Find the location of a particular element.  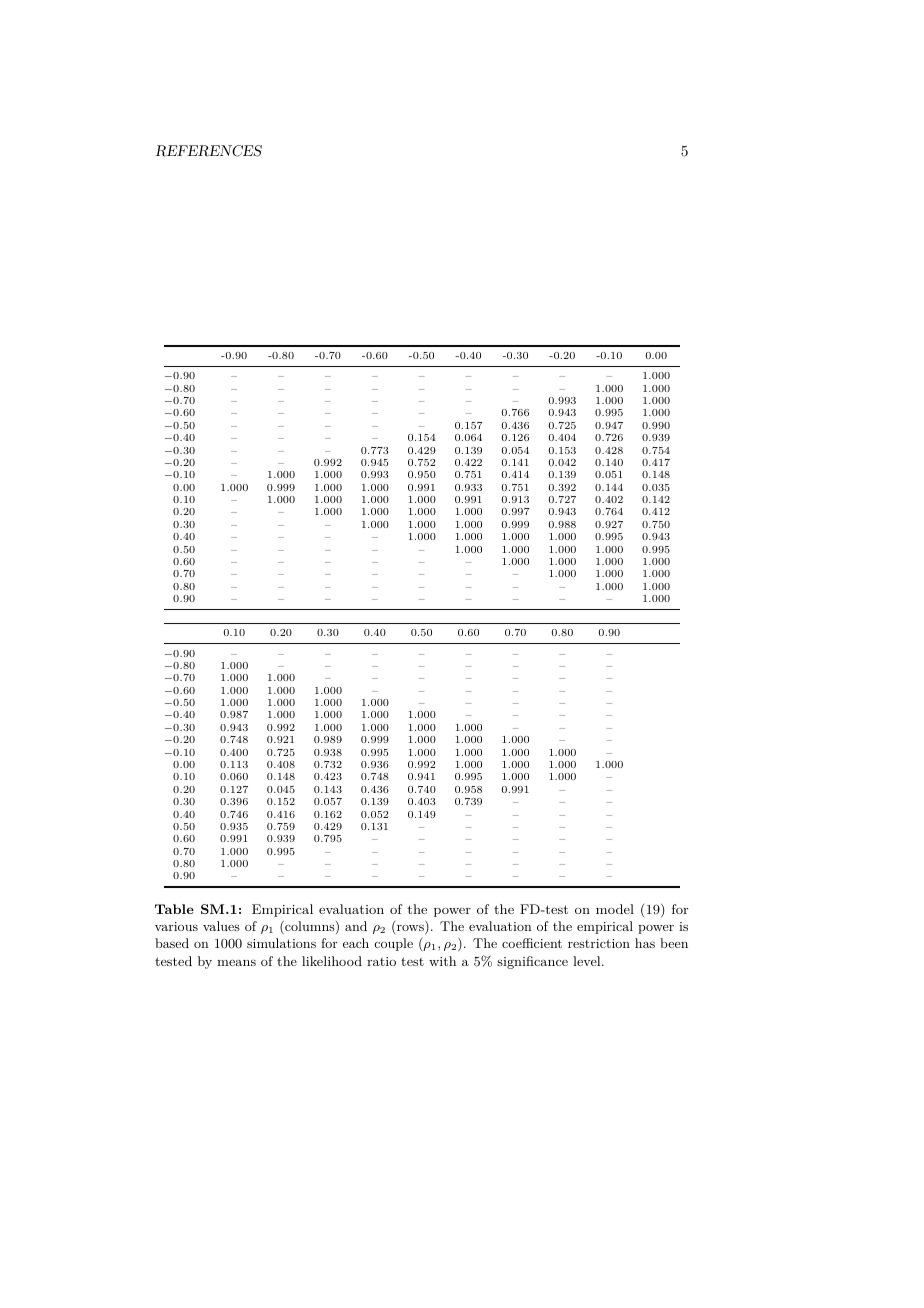

means is located at coordinates (236, 962).
